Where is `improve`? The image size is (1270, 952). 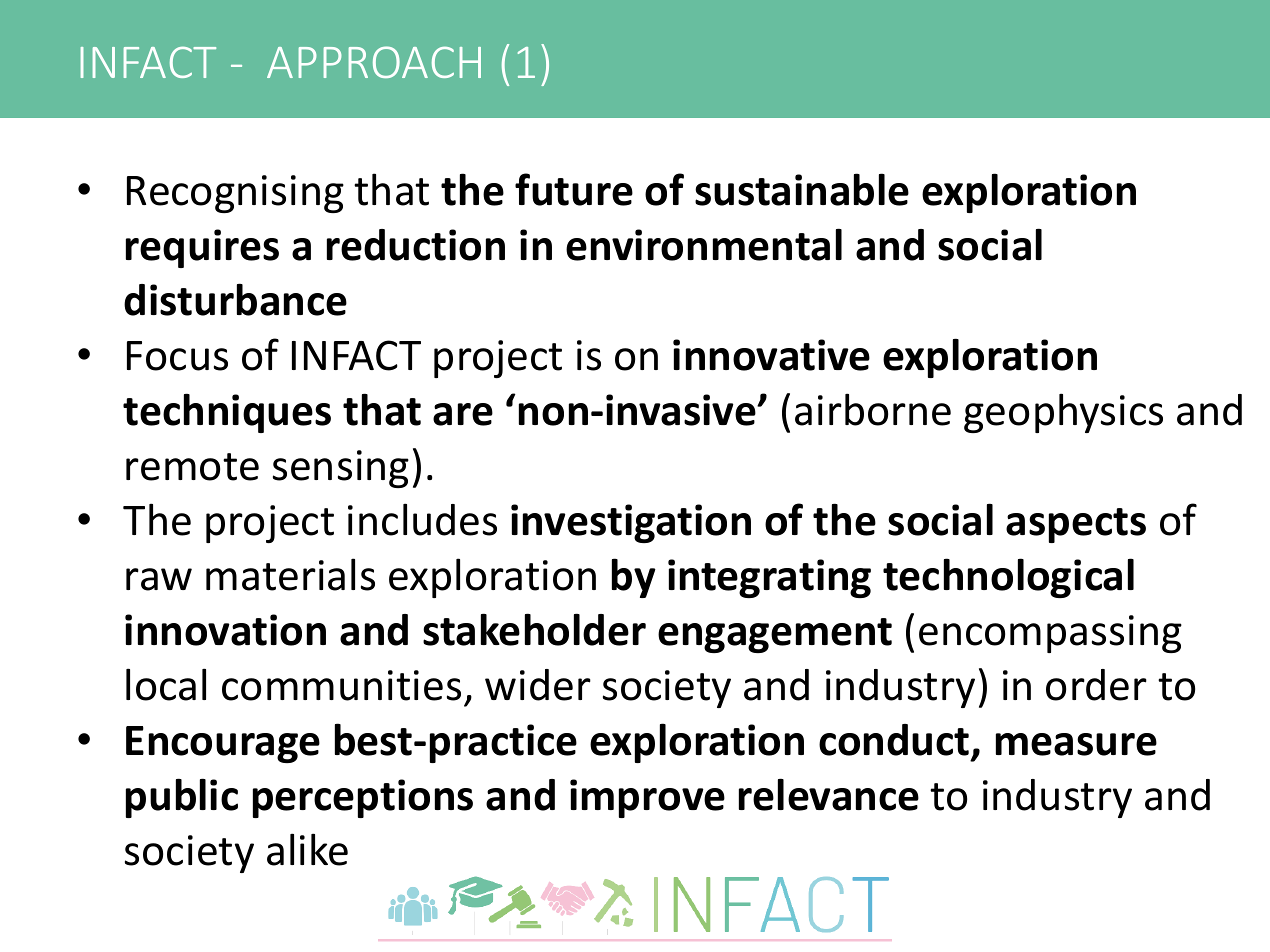
improve is located at coordinates (647, 798).
